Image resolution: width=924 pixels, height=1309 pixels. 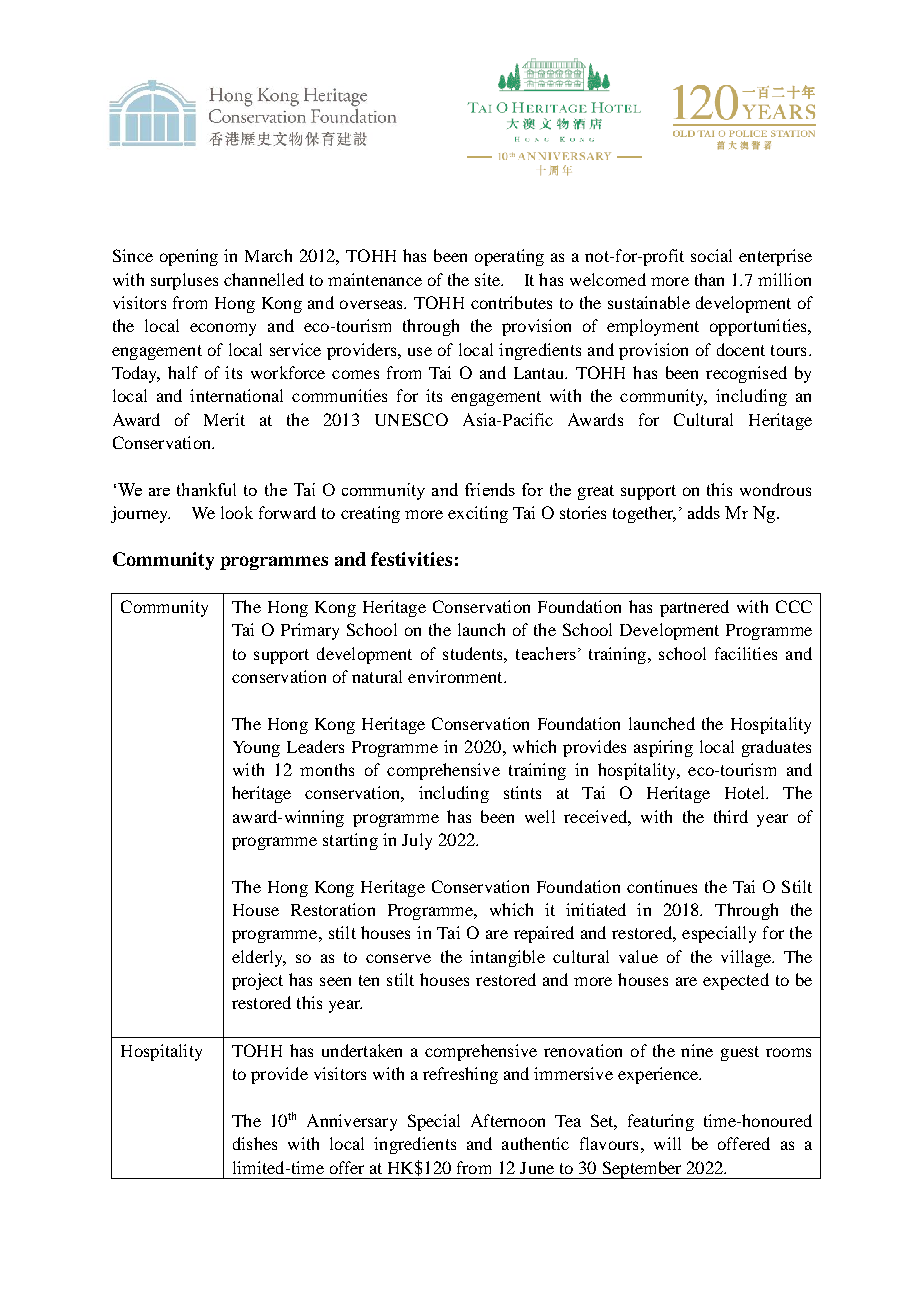 I want to click on look, so click(x=237, y=512).
